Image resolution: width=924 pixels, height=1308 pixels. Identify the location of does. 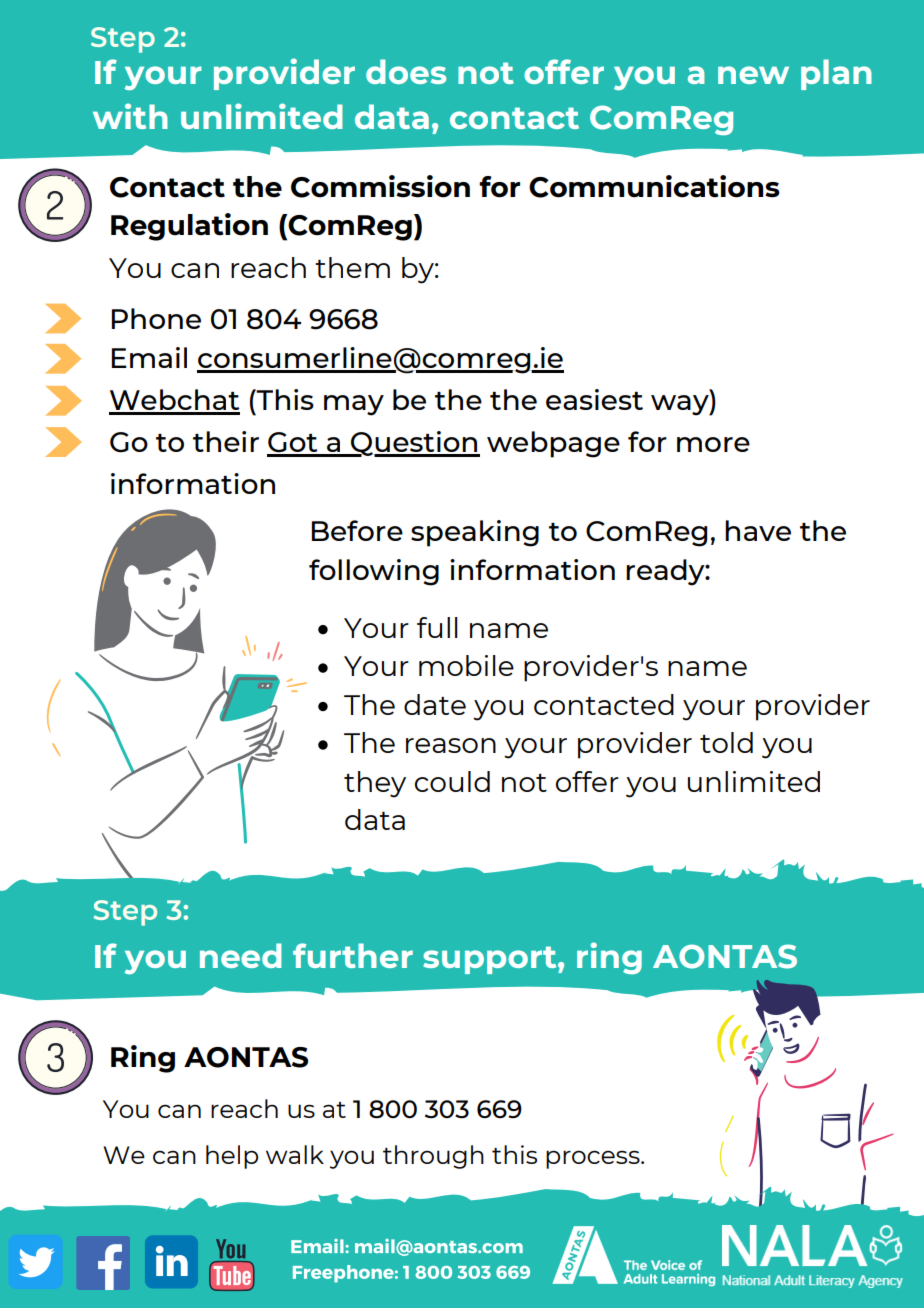
(406, 71).
